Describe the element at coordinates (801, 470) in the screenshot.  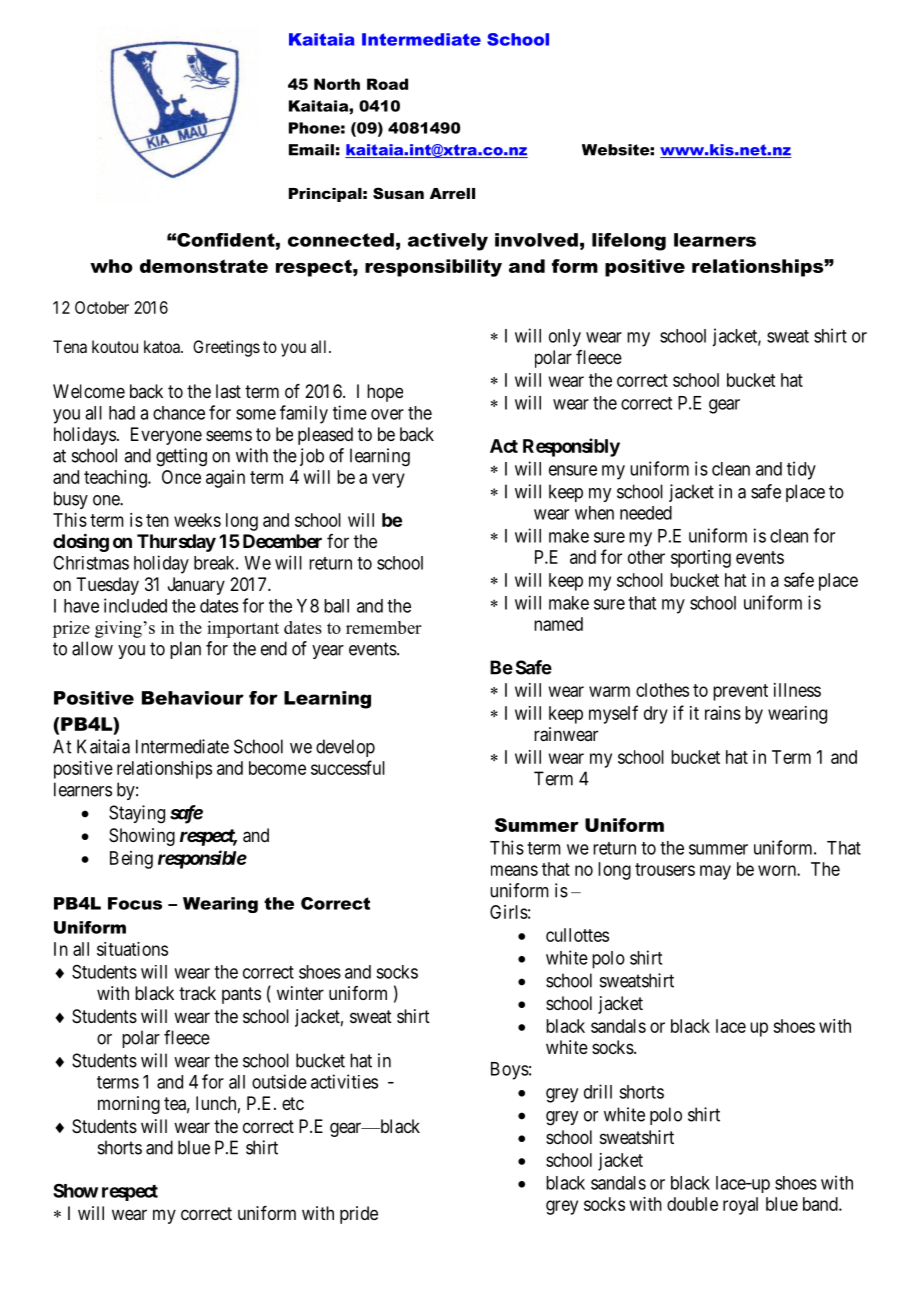
I see `tidy` at that location.
